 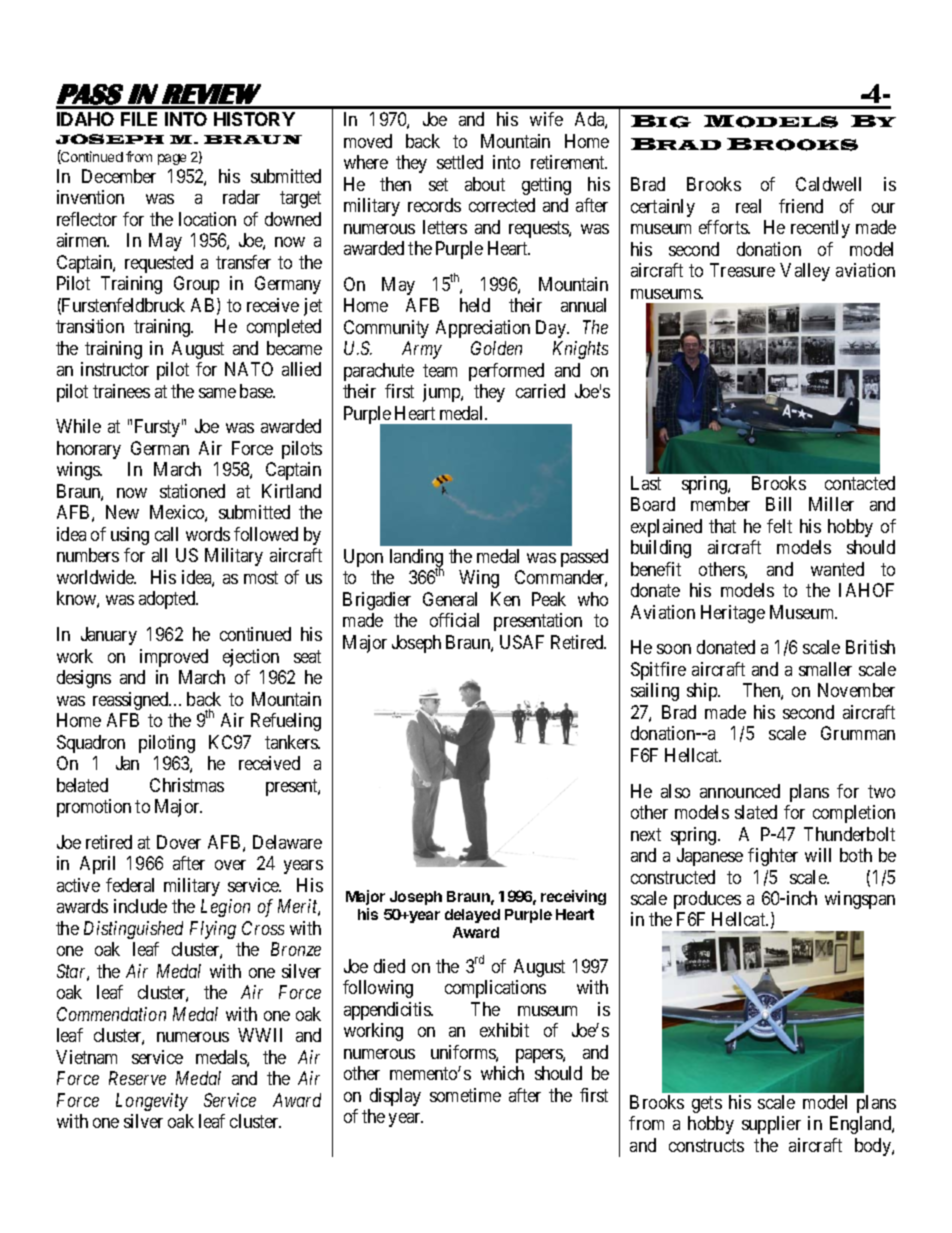 What do you see at coordinates (465, 1095) in the page?
I see `sometime` at bounding box center [465, 1095].
